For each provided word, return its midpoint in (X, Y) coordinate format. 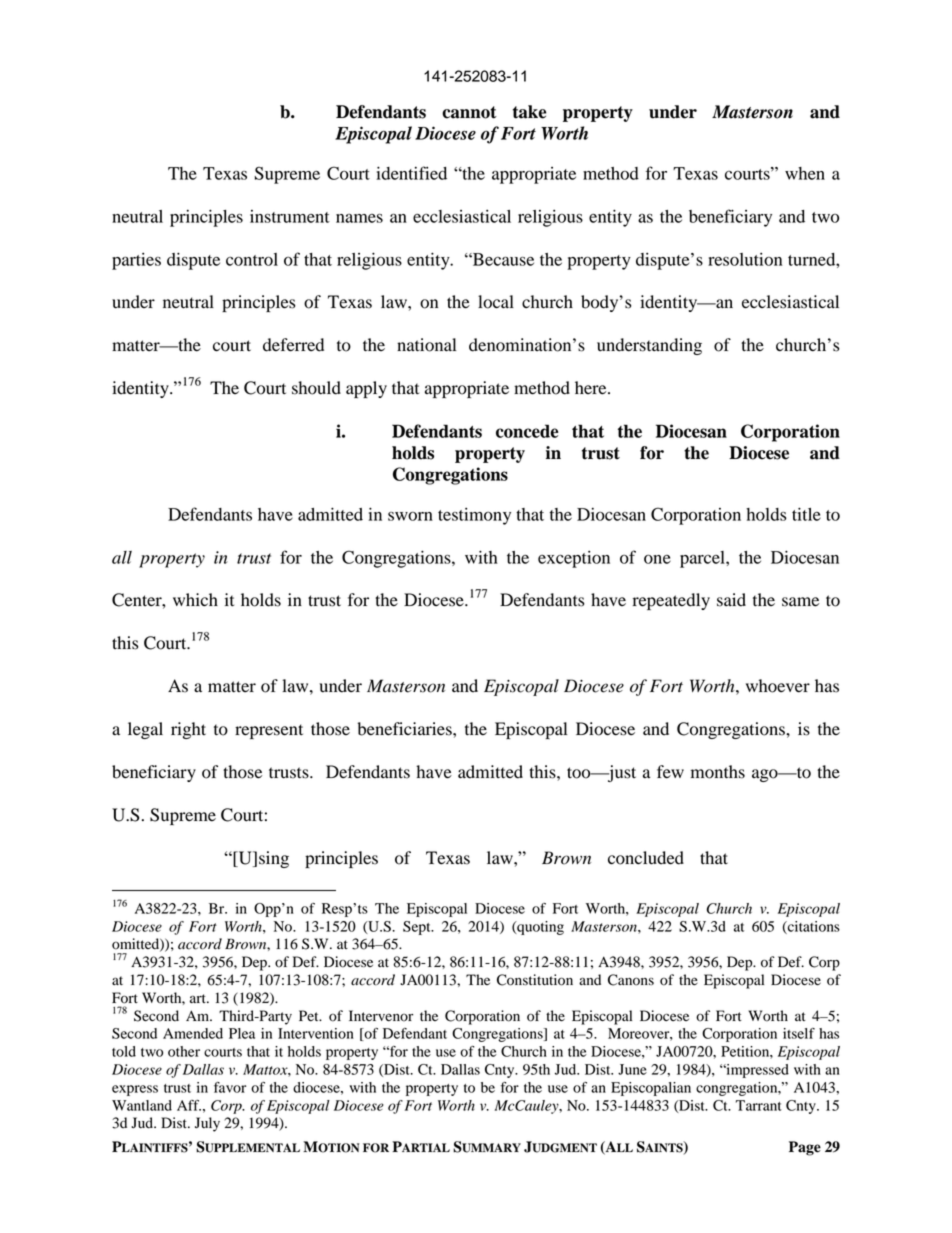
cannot (469, 112)
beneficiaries (405, 729)
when (805, 173)
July (207, 1124)
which (195, 599)
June (632, 1069)
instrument (290, 216)
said (731, 600)
